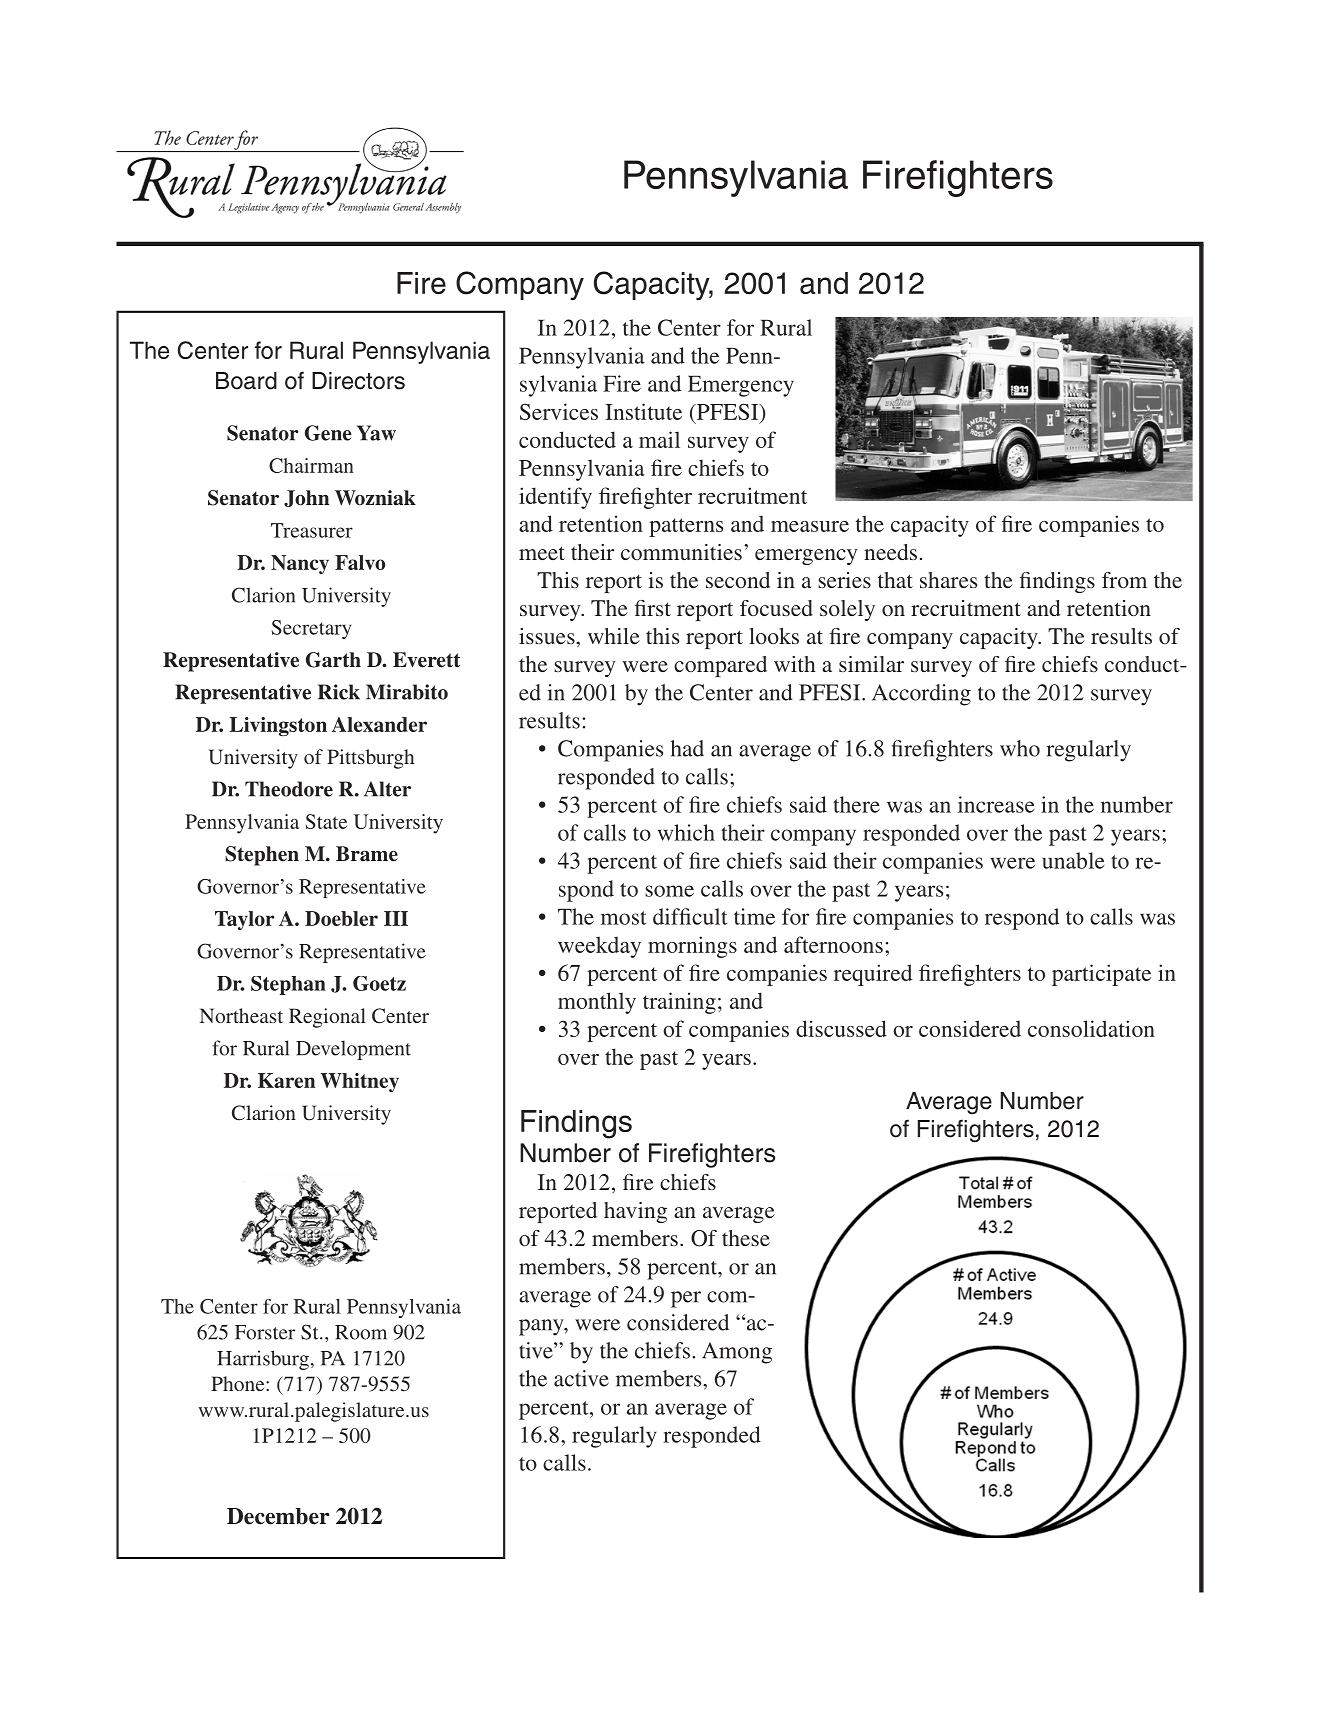 The width and height of the screenshot is (1320, 1709). What do you see at coordinates (643, 411) in the screenshot?
I see `Institute` at bounding box center [643, 411].
